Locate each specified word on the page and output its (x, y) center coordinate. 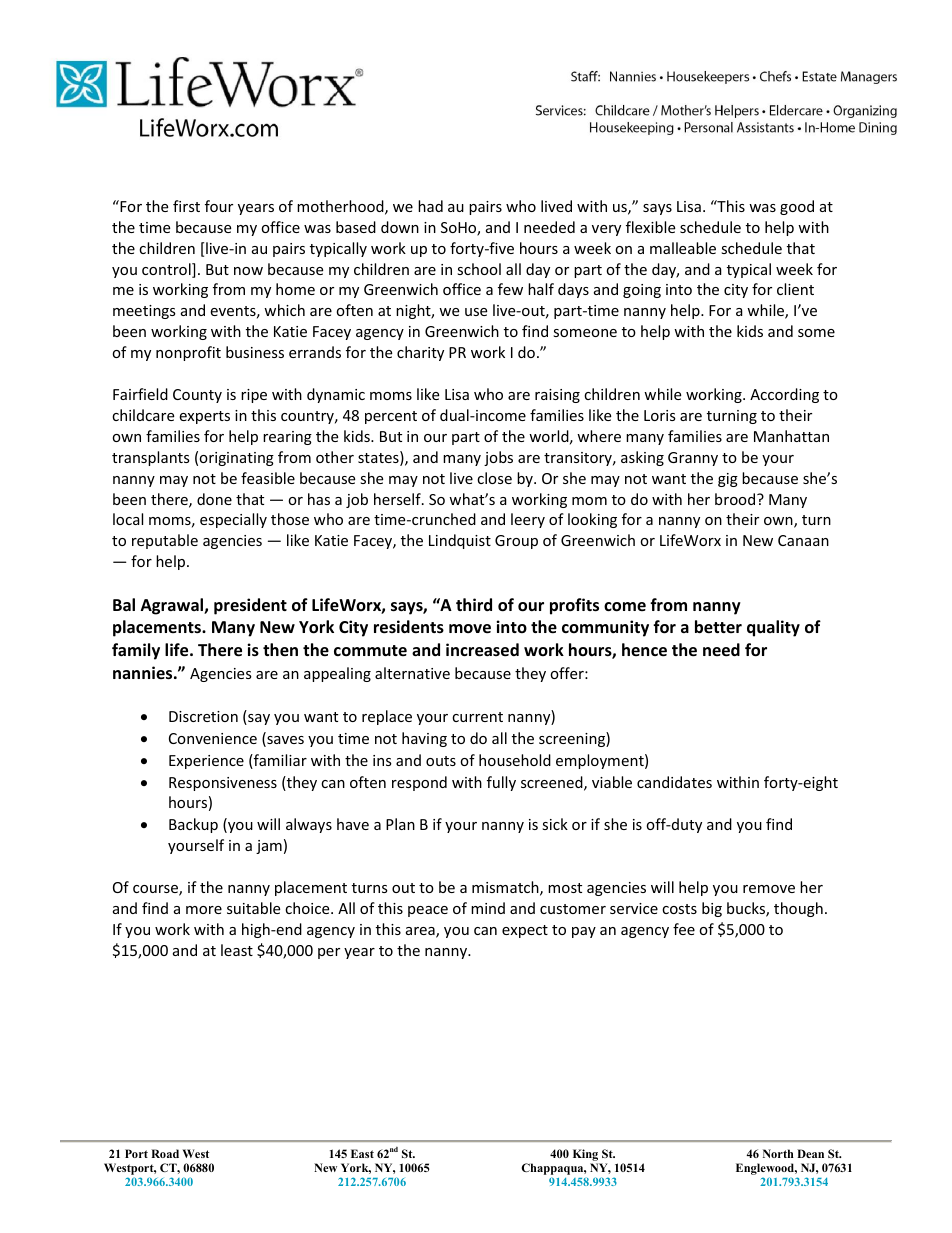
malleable (683, 248)
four (219, 206)
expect (525, 931)
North (778, 1153)
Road (165, 1153)
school (479, 269)
